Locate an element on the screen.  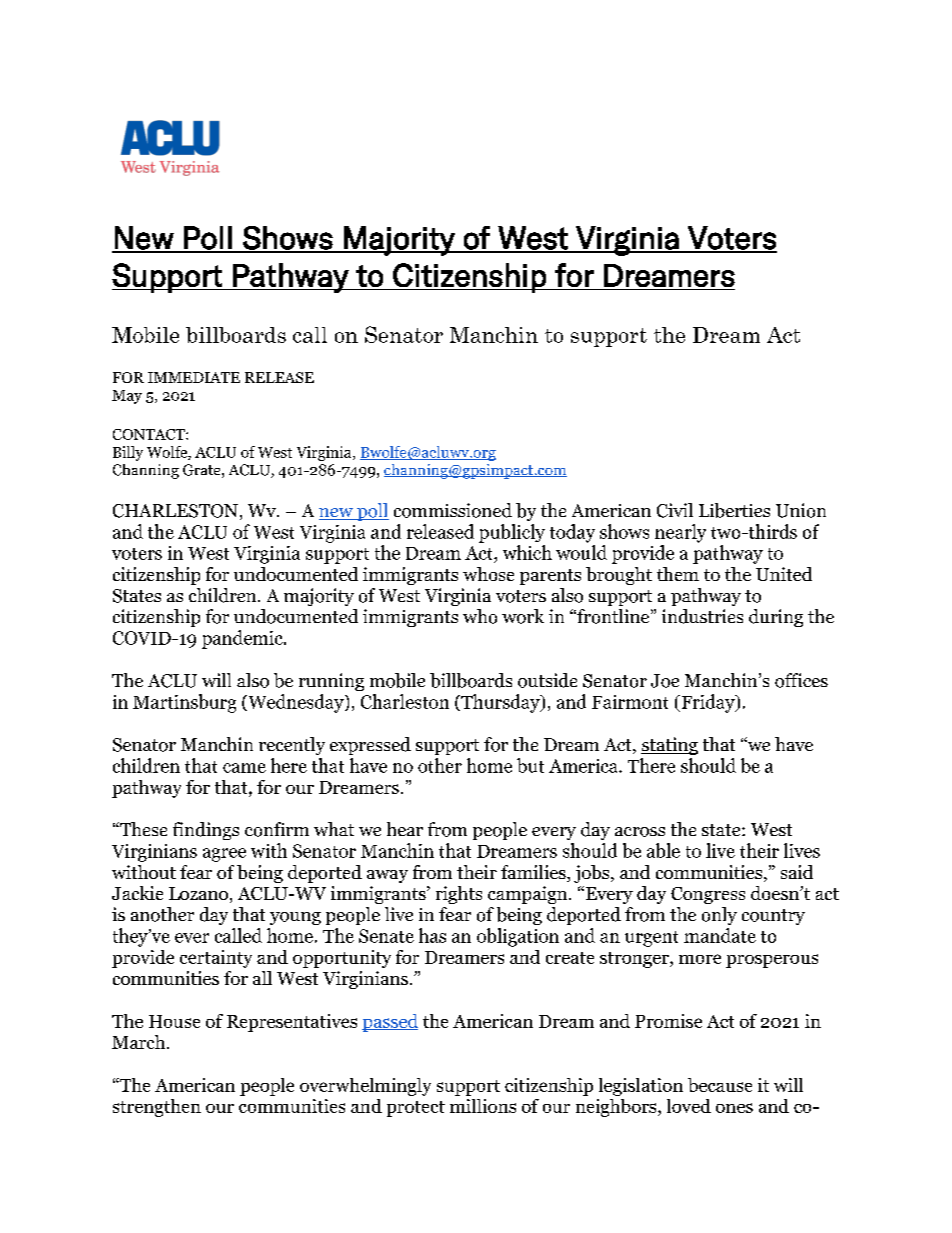
IMMEDIATE is located at coordinates (194, 377).
